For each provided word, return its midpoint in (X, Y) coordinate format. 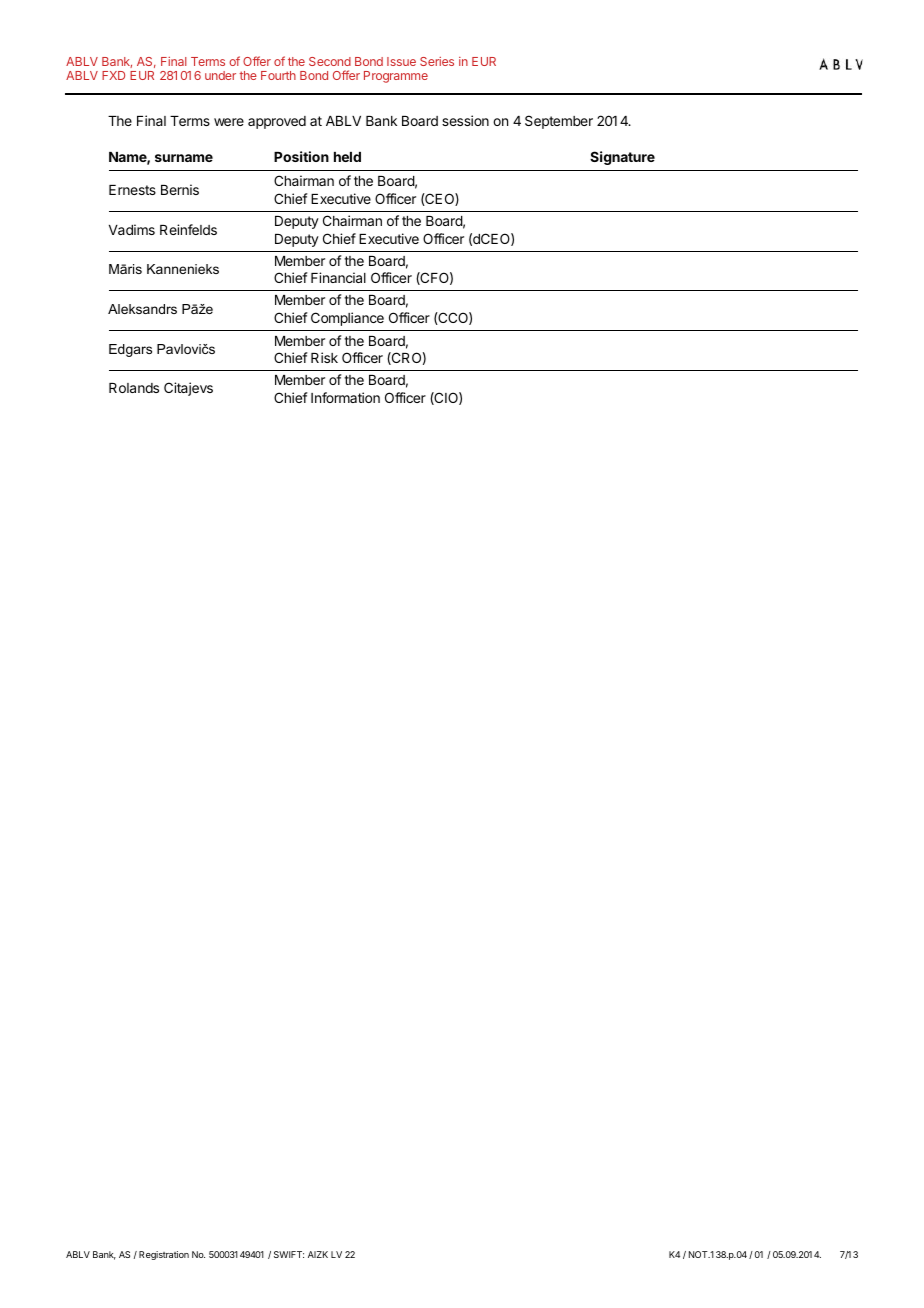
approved (277, 122)
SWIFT (289, 1254)
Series (437, 61)
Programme (396, 77)
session (465, 120)
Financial (338, 277)
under (220, 75)
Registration (164, 1255)
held (347, 157)
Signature (622, 158)
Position (301, 156)
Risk (324, 357)
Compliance (347, 319)
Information (345, 397)
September (559, 122)
